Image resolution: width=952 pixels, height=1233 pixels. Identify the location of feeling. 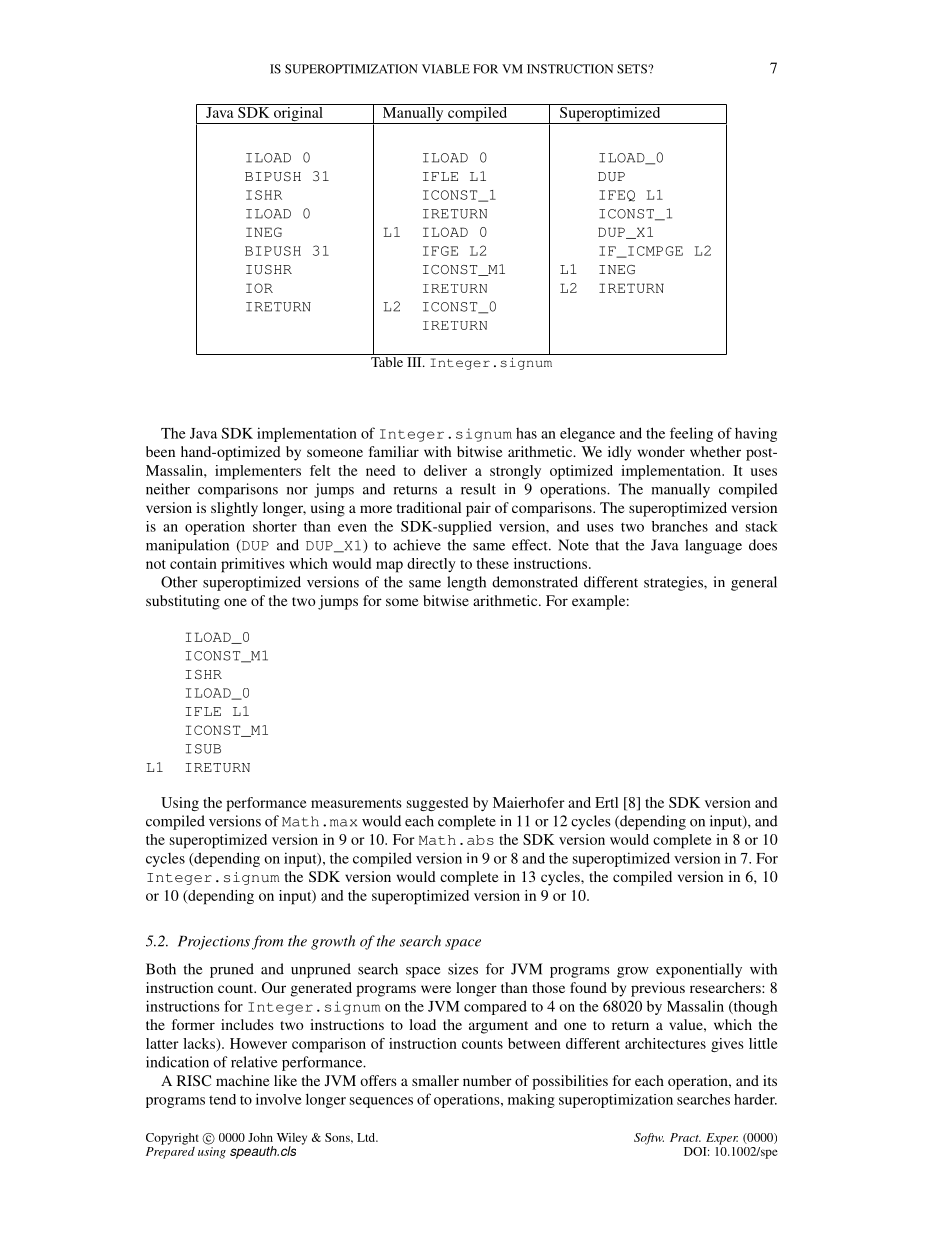
(691, 434).
